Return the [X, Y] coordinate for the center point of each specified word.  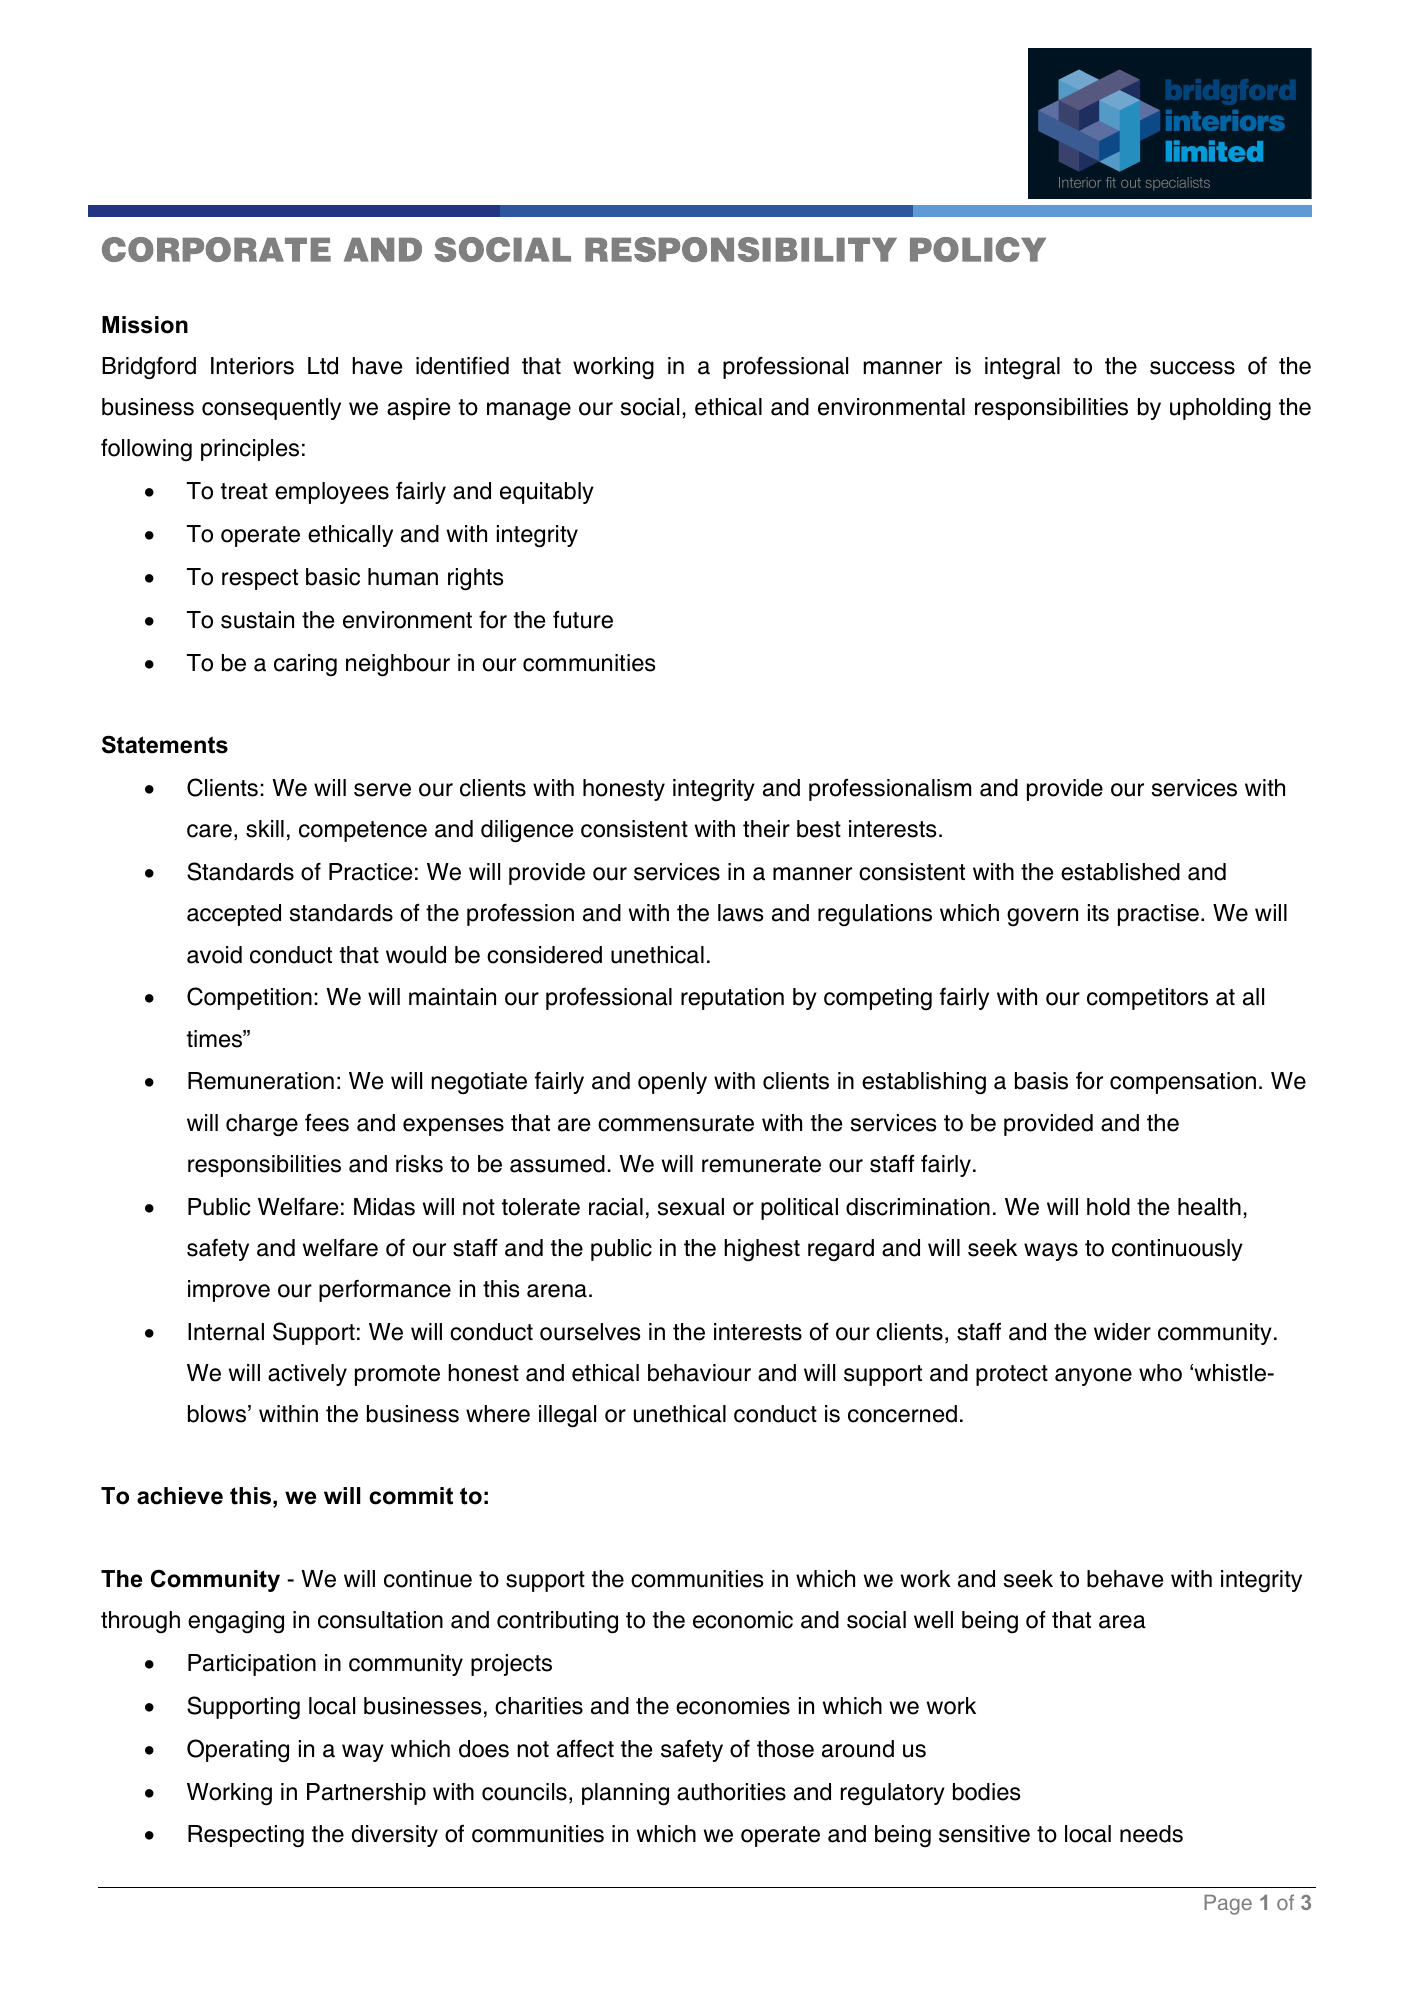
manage [529, 411]
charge [262, 1125]
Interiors [252, 366]
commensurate [676, 1123]
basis [1041, 1081]
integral [1022, 368]
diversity [395, 1836]
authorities [731, 1792]
